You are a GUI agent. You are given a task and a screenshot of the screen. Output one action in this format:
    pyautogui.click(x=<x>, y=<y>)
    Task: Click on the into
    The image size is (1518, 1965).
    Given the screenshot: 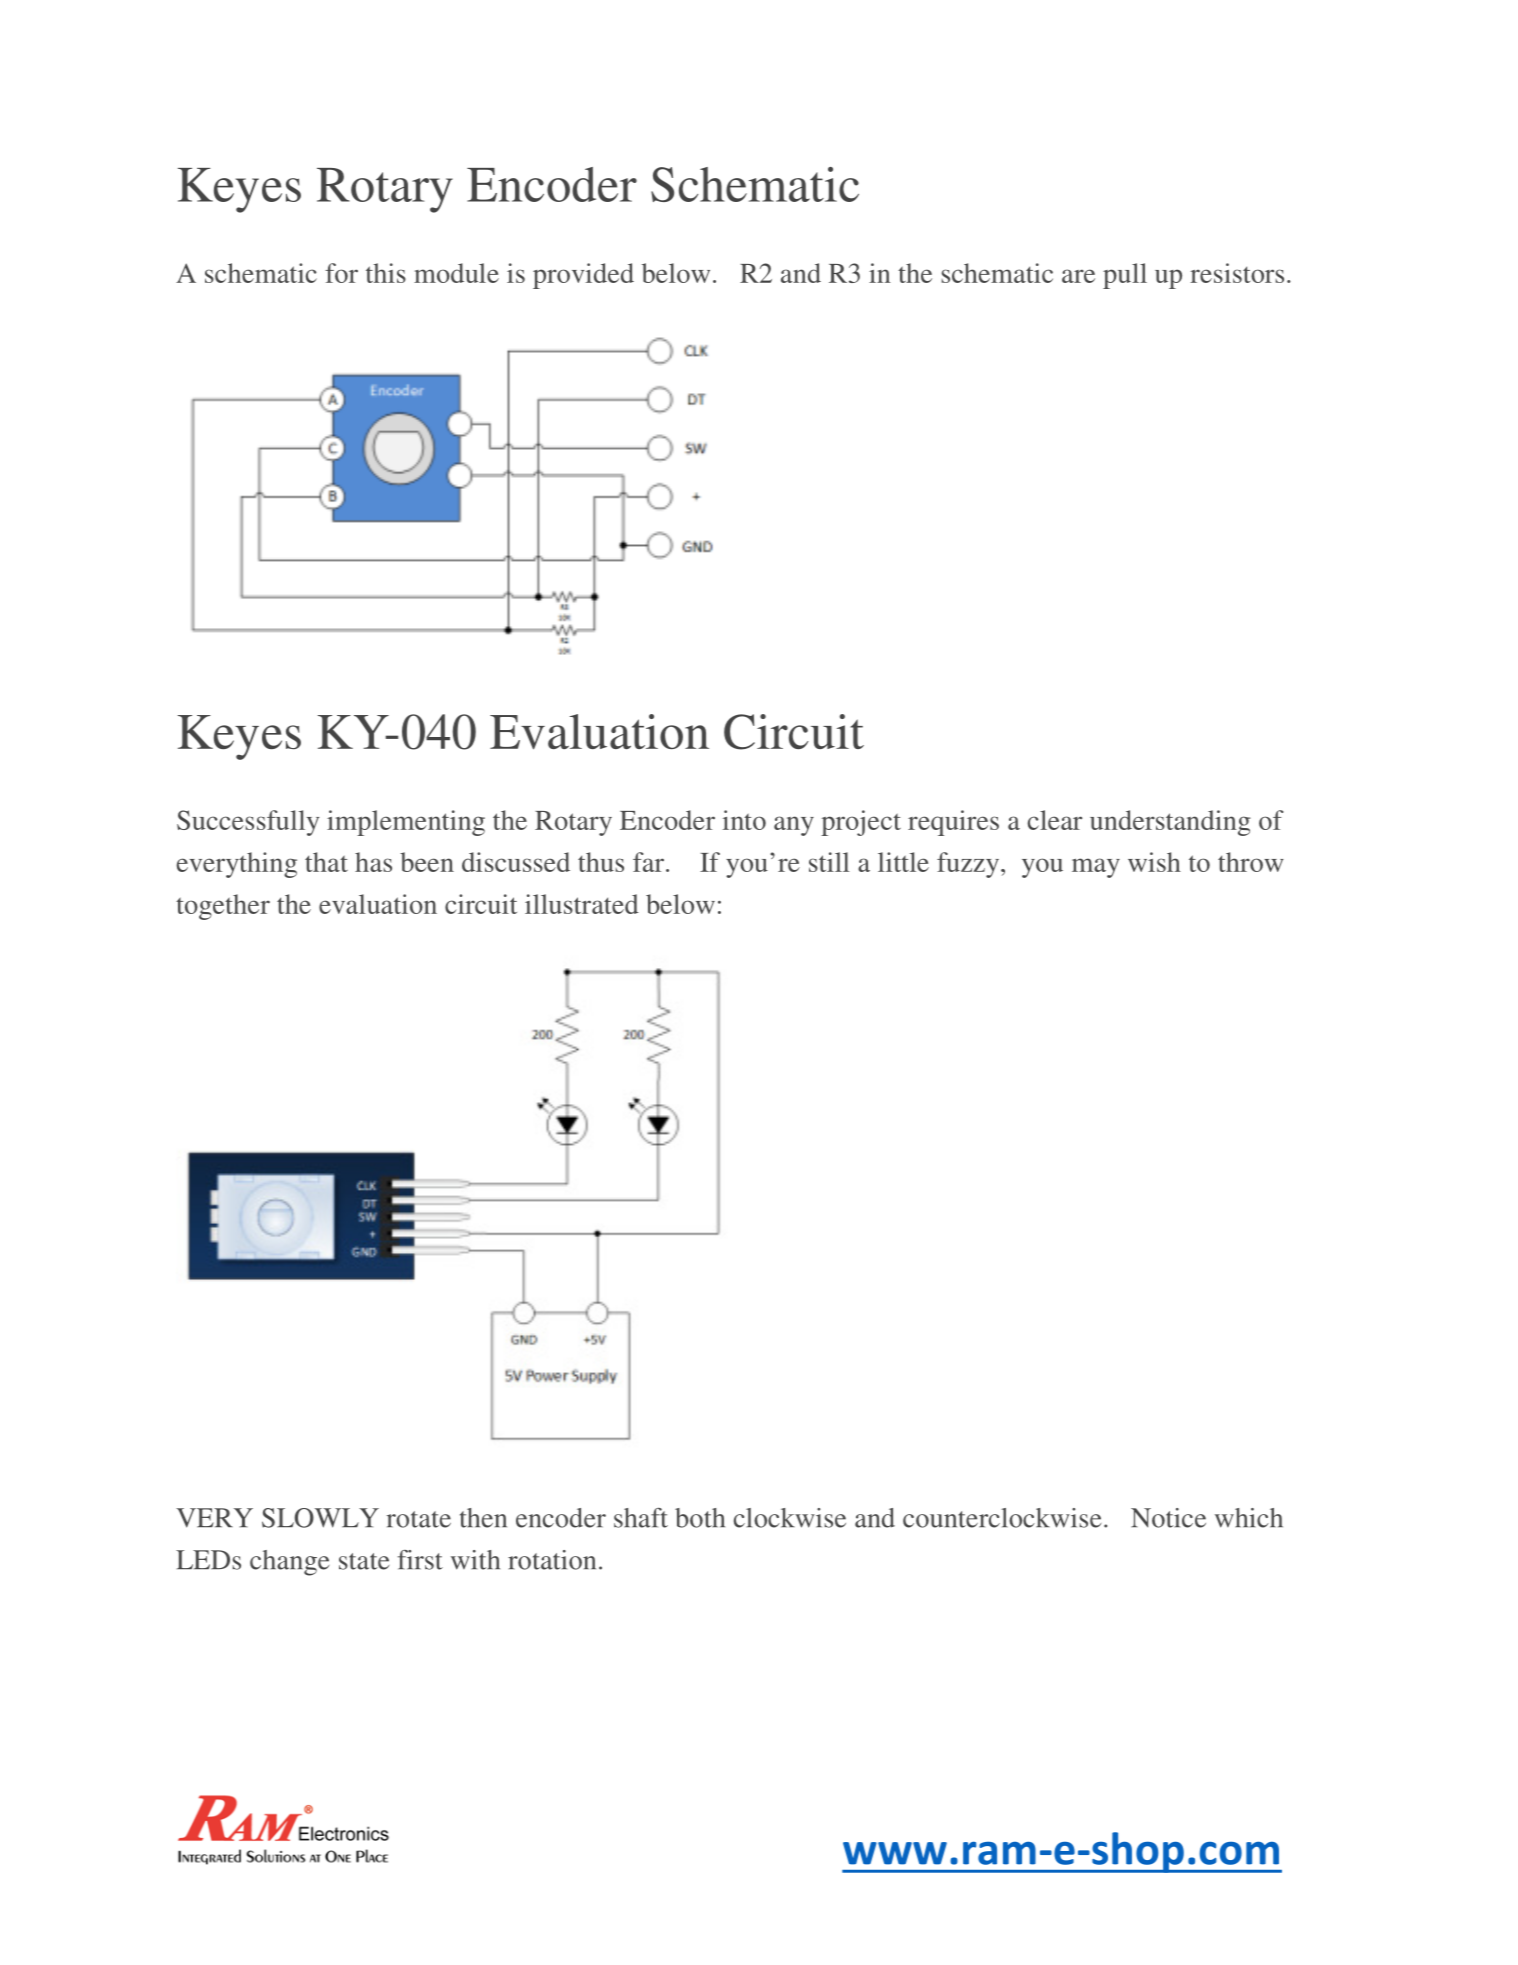 What is the action you would take?
    pyautogui.click(x=744, y=820)
